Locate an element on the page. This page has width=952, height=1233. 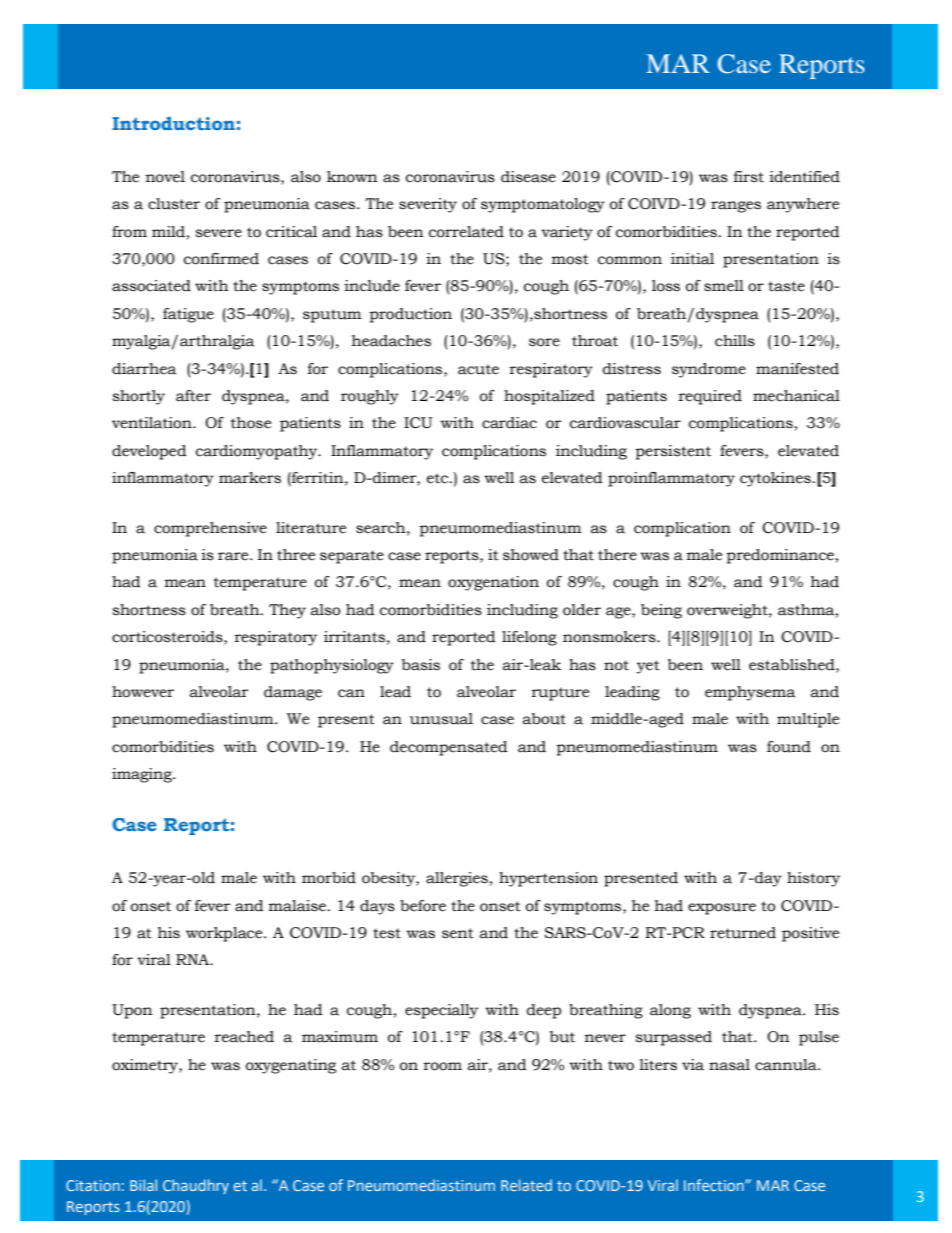
imaging is located at coordinates (143, 775).
